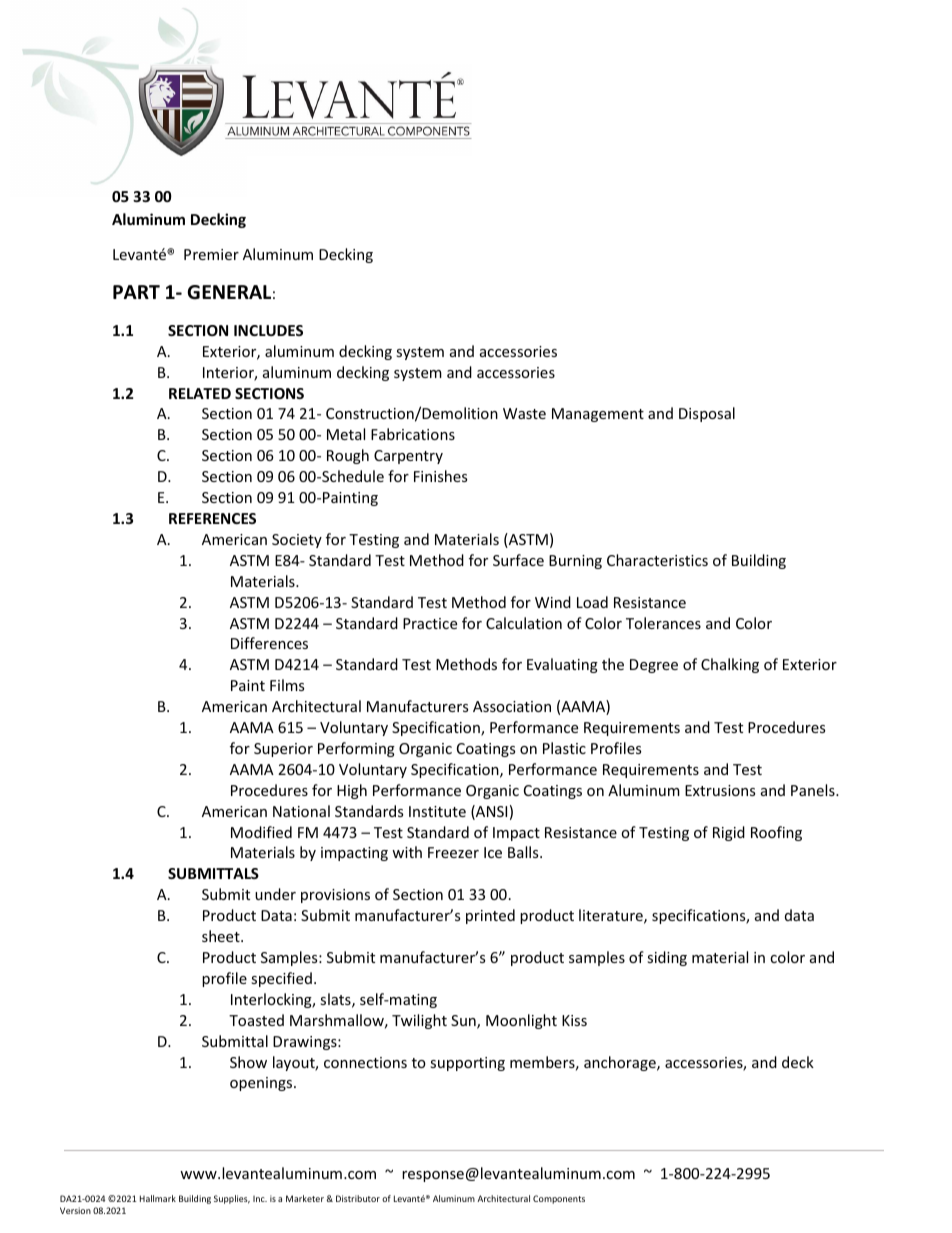 This image has height=1233, width=952. Describe the element at coordinates (268, 330) in the image. I see `INCLUDES` at that location.
